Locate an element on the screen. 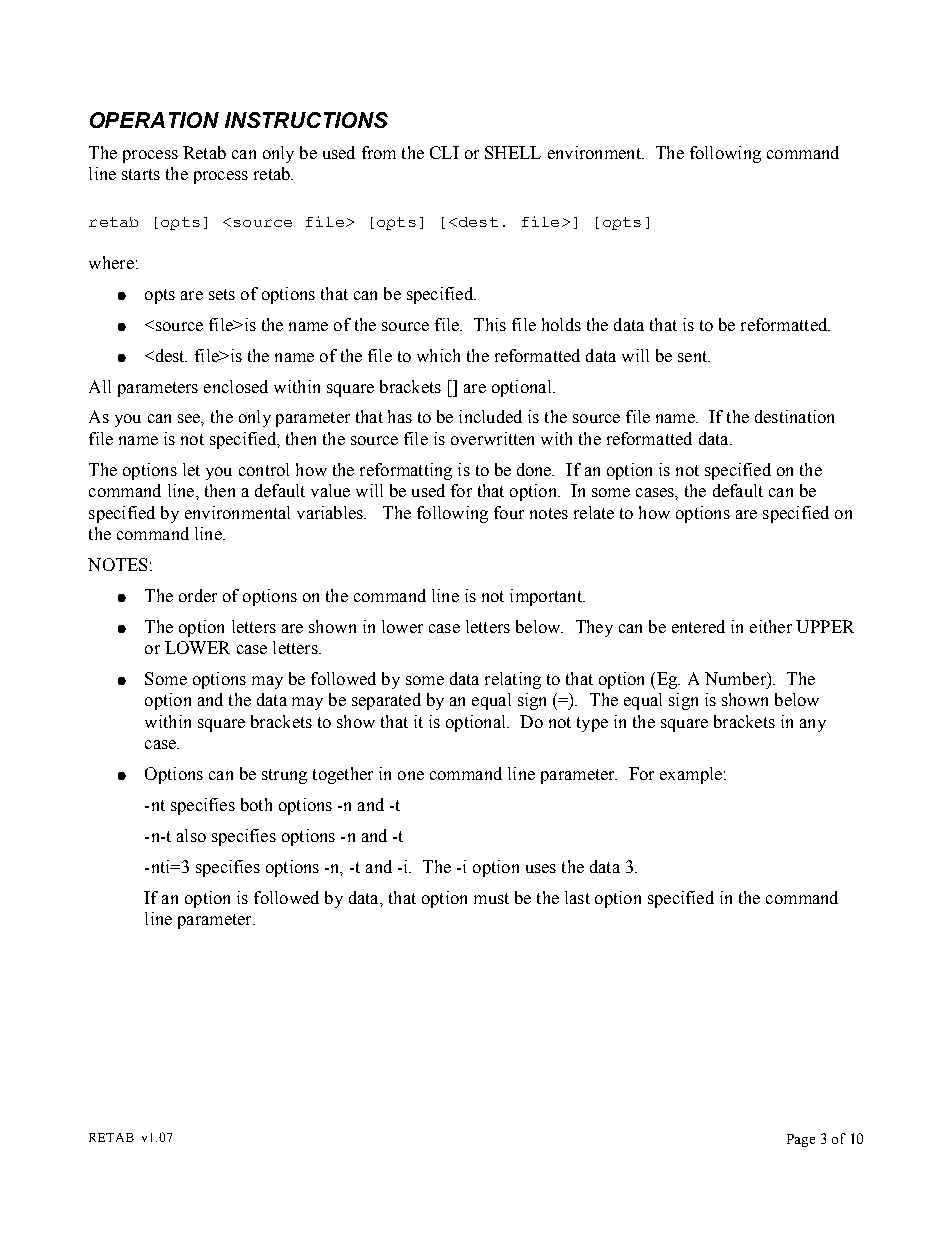 This screenshot has width=952, height=1233. SHELL is located at coordinates (513, 152).
